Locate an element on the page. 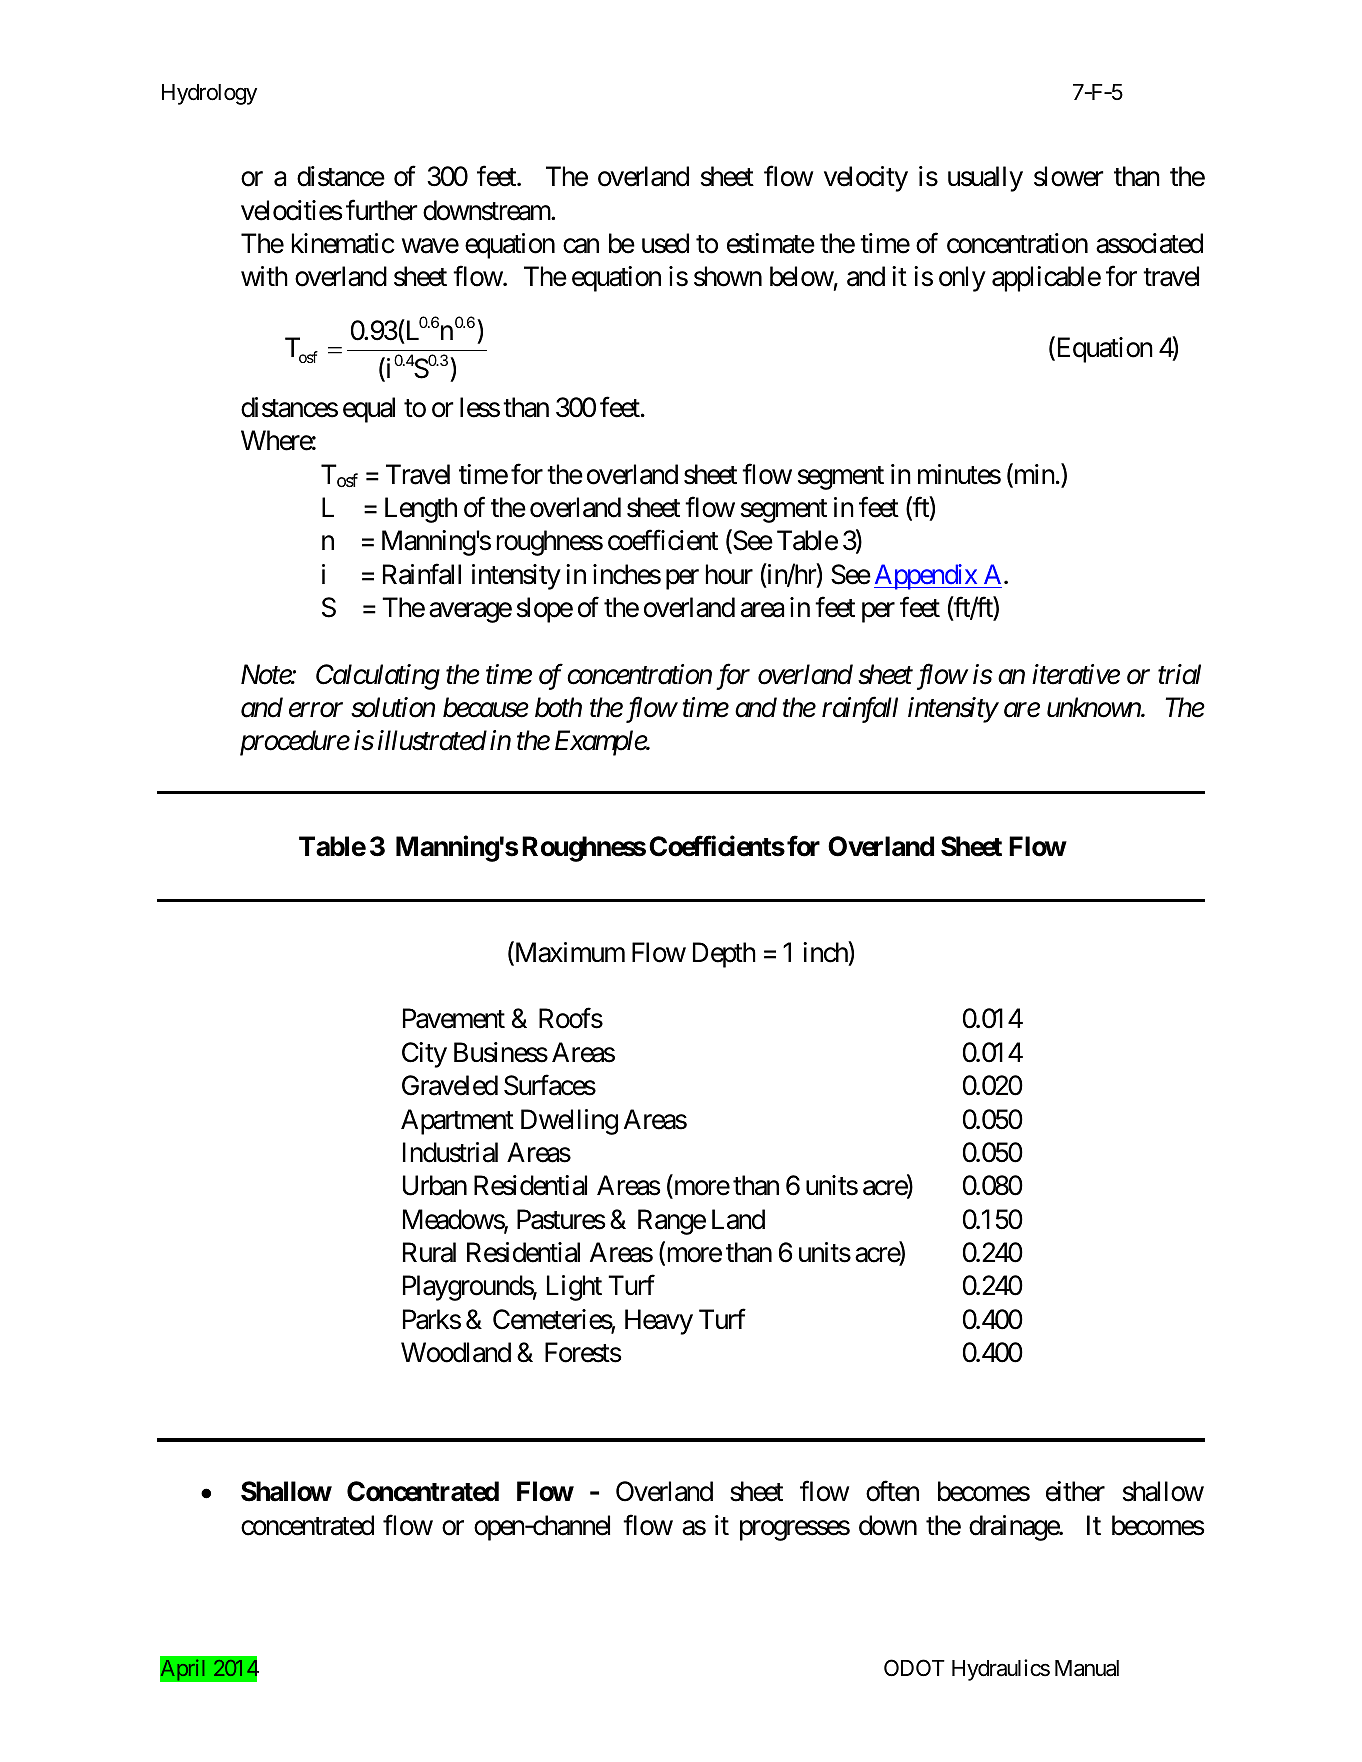  Urban is located at coordinates (435, 1185).
